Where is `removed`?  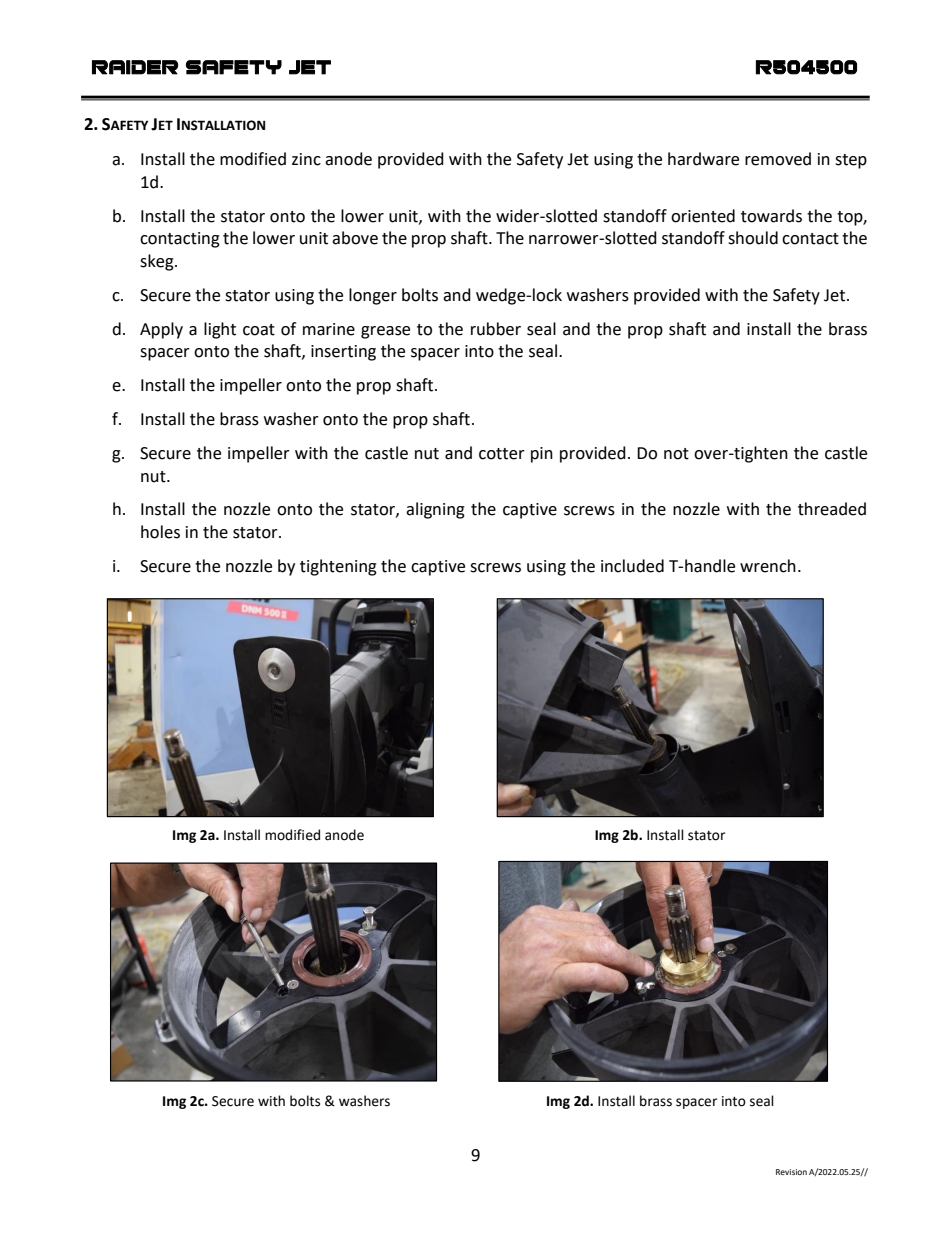
removed is located at coordinates (778, 159).
